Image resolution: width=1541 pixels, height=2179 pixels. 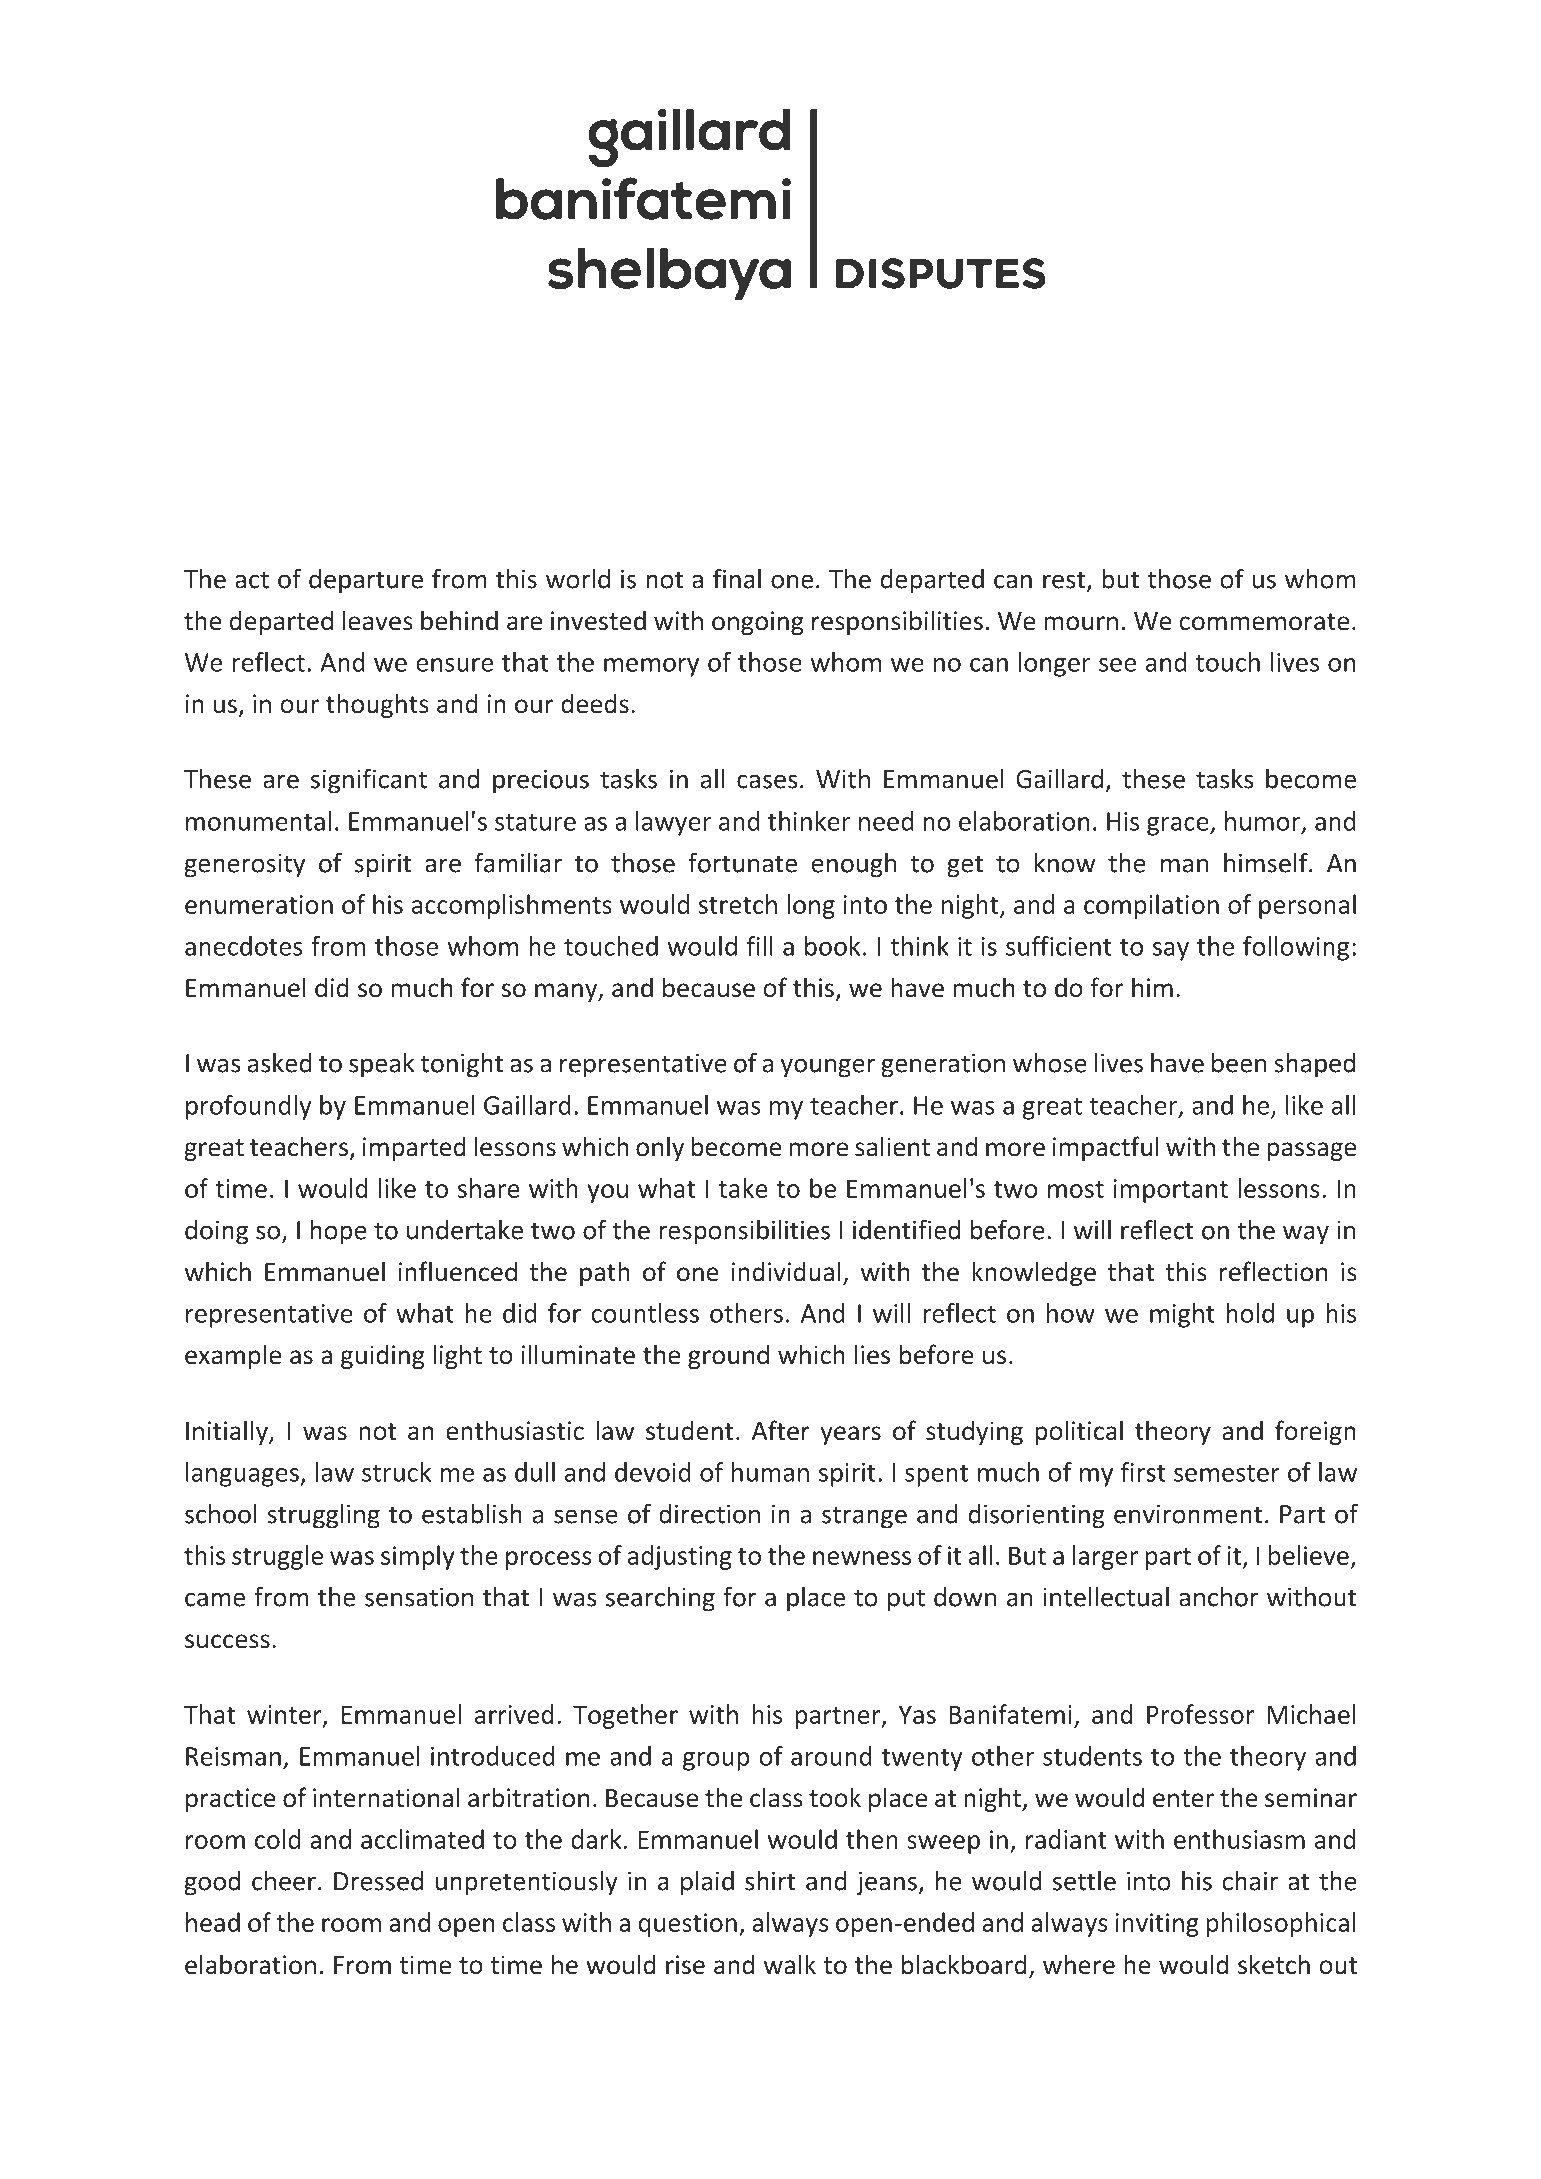 What do you see at coordinates (378, 620) in the document?
I see `leaves` at bounding box center [378, 620].
